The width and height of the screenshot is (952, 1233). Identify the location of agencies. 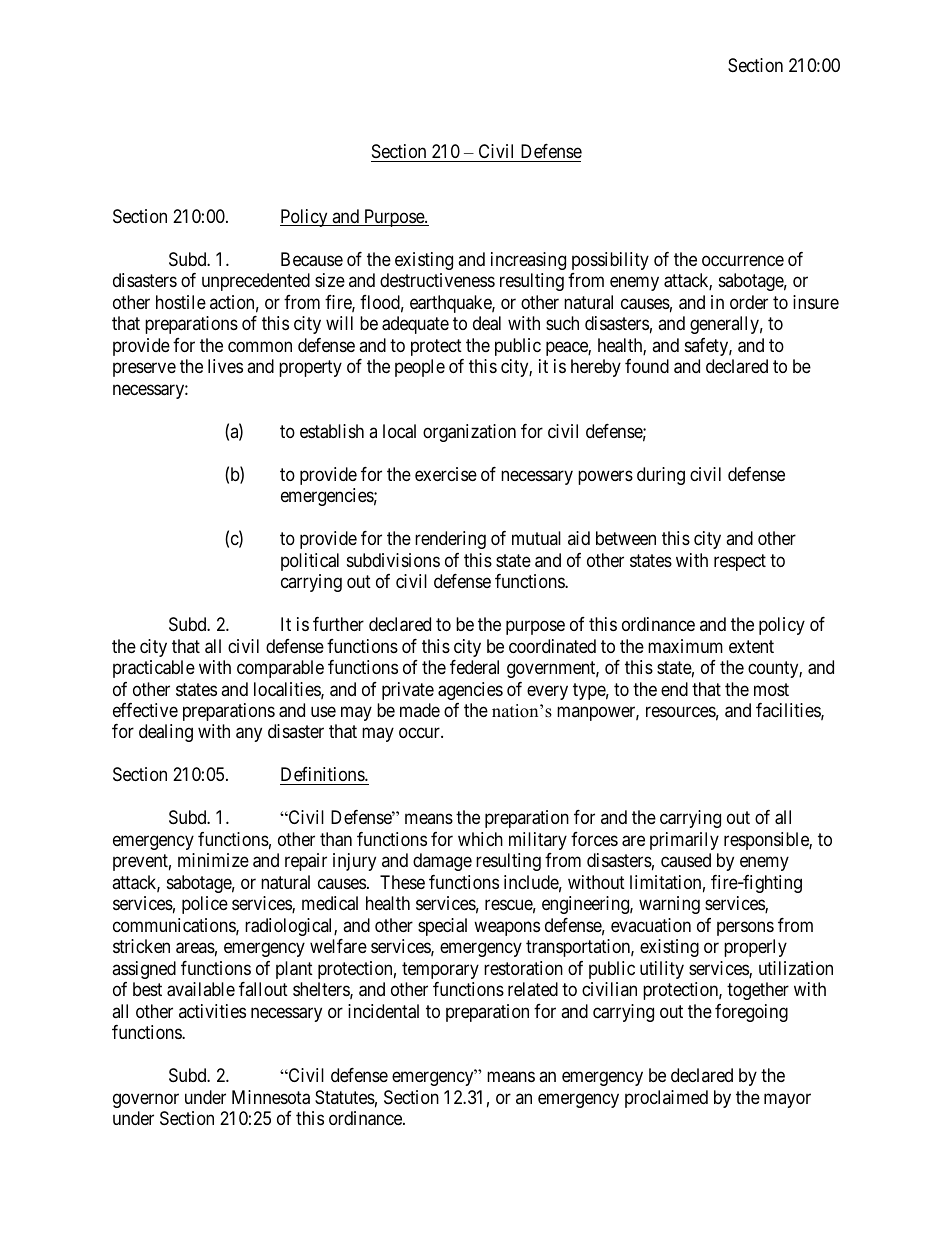
(470, 691).
